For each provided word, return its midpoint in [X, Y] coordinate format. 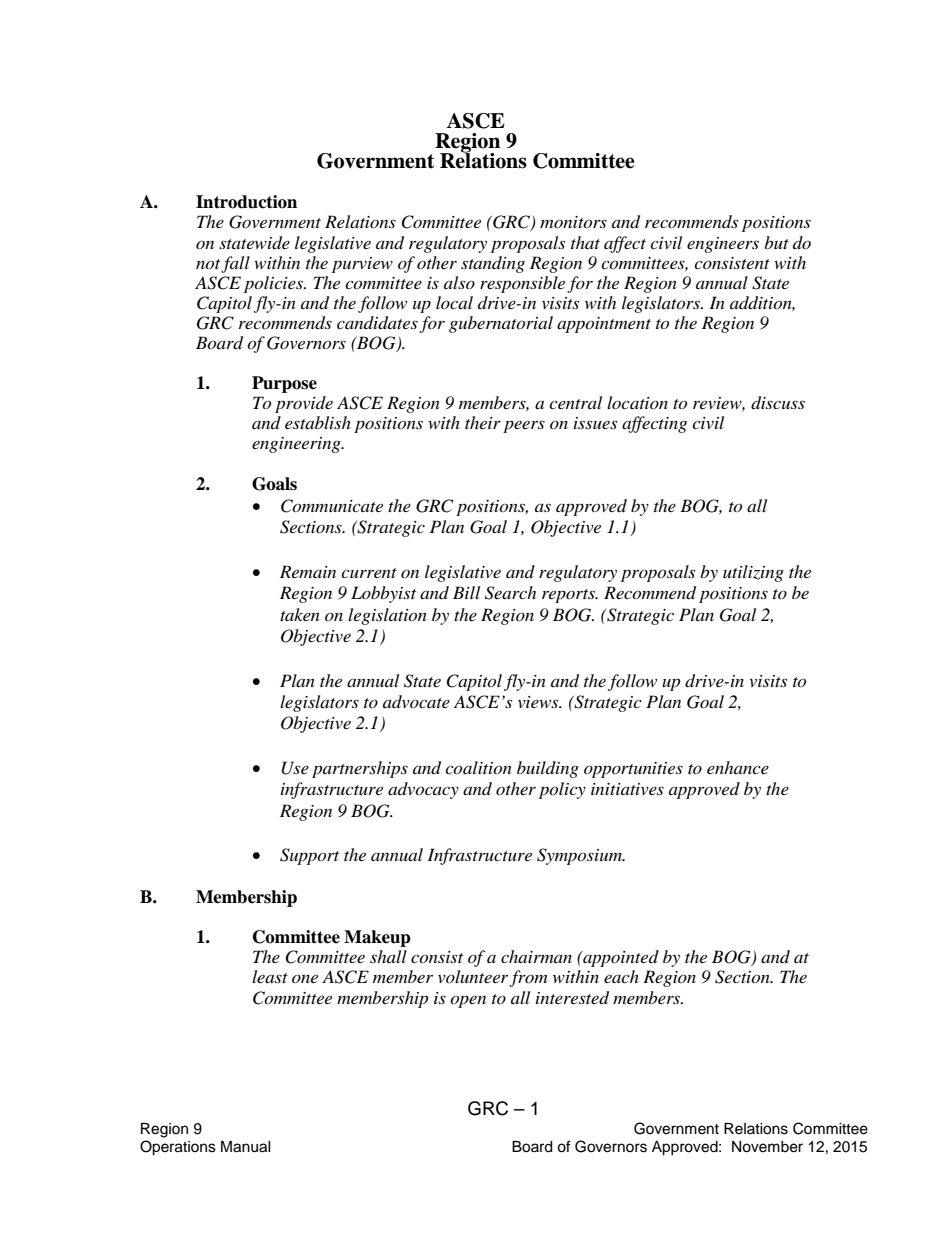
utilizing [753, 573]
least [270, 976]
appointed [620, 958]
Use [295, 768]
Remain [308, 571]
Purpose [284, 384]
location [637, 402]
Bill [466, 592]
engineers [723, 245]
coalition [478, 767]
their [483, 422]
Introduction [246, 202]
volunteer [474, 978]
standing [493, 264]
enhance [738, 767]
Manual [246, 1147]
